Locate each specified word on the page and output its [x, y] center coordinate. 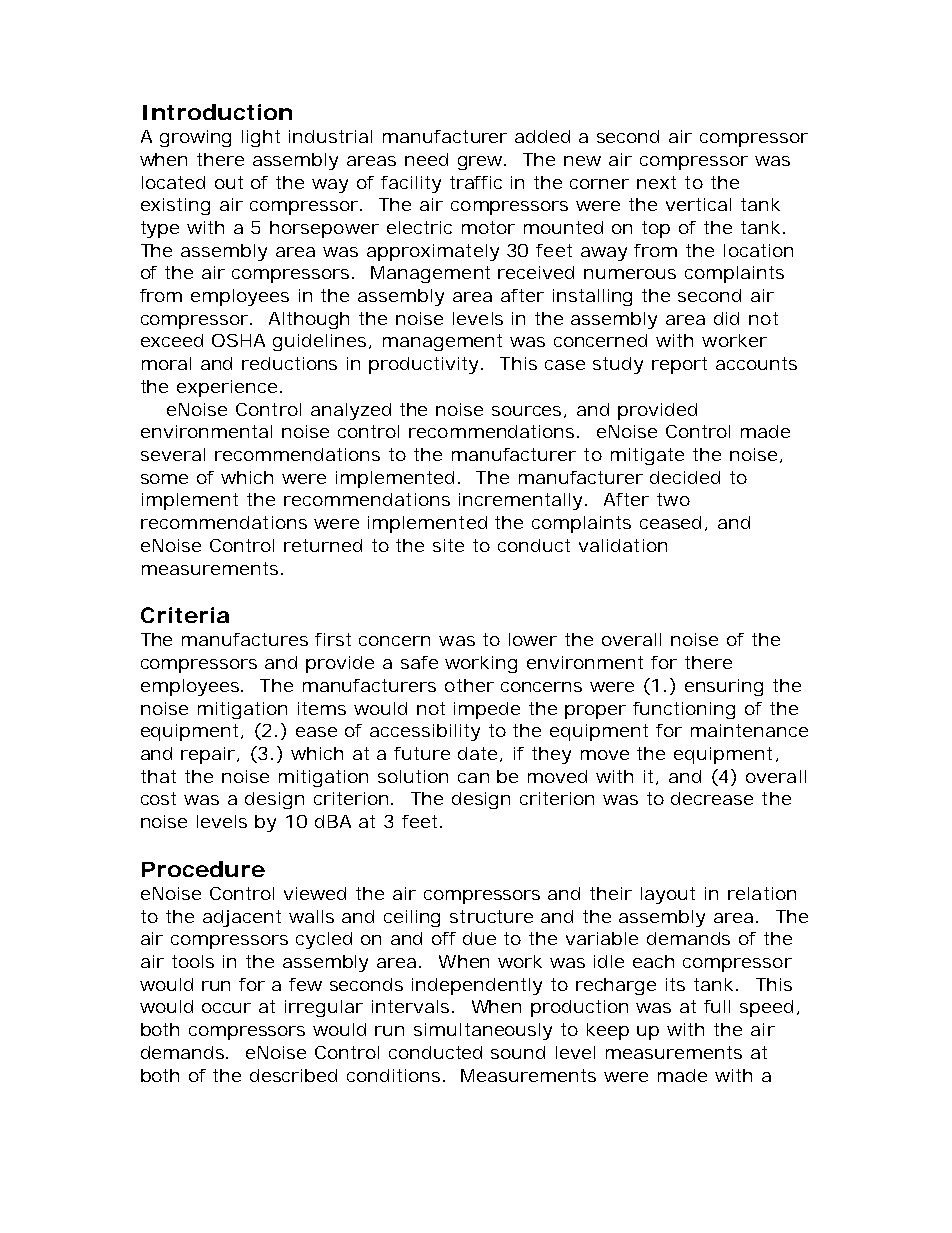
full [717, 1006]
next [656, 182]
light [261, 138]
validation [623, 545]
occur [226, 1008]
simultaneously [483, 1031]
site [448, 545]
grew [482, 163]
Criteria [185, 615]
